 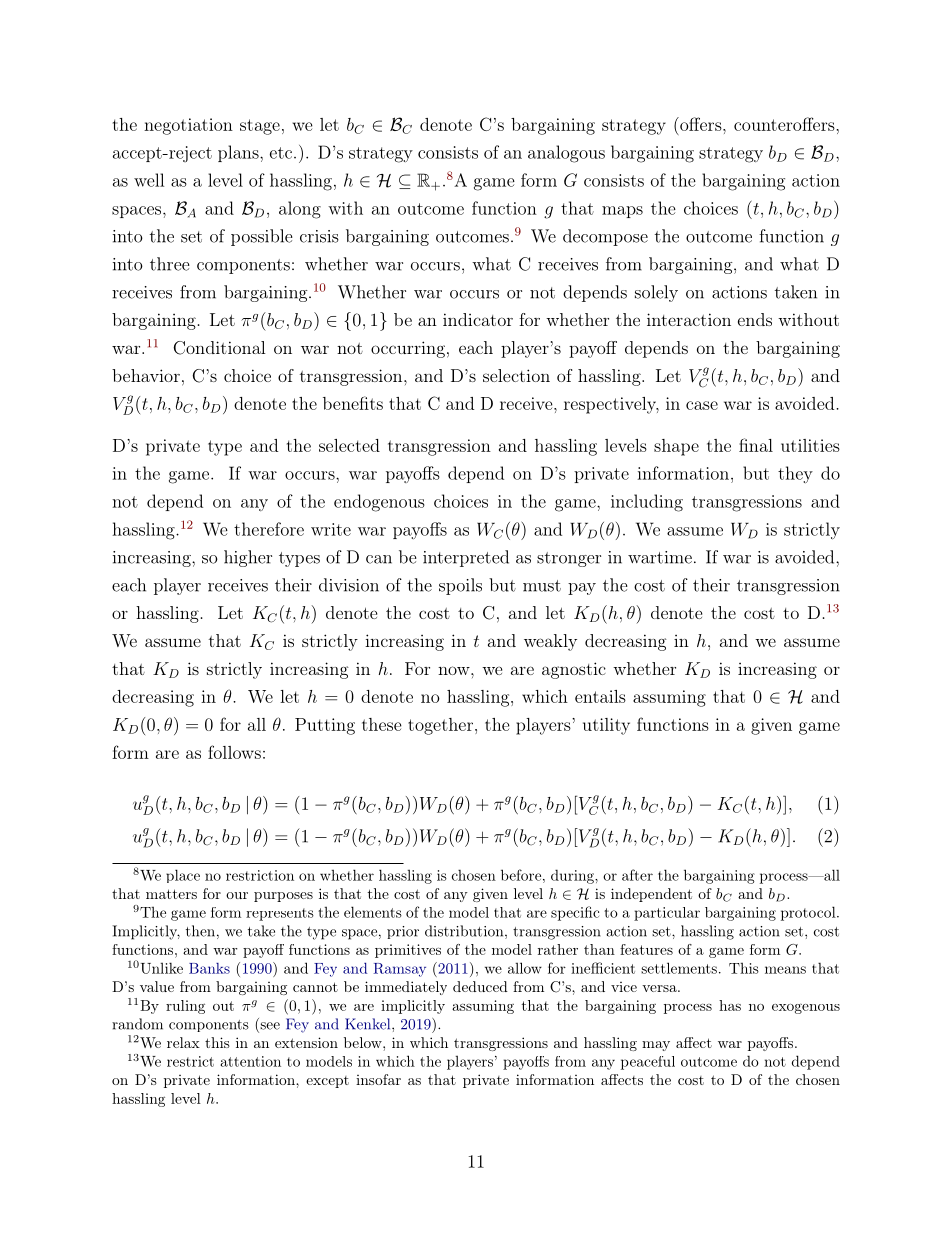 I want to click on endogenous, so click(x=379, y=503).
